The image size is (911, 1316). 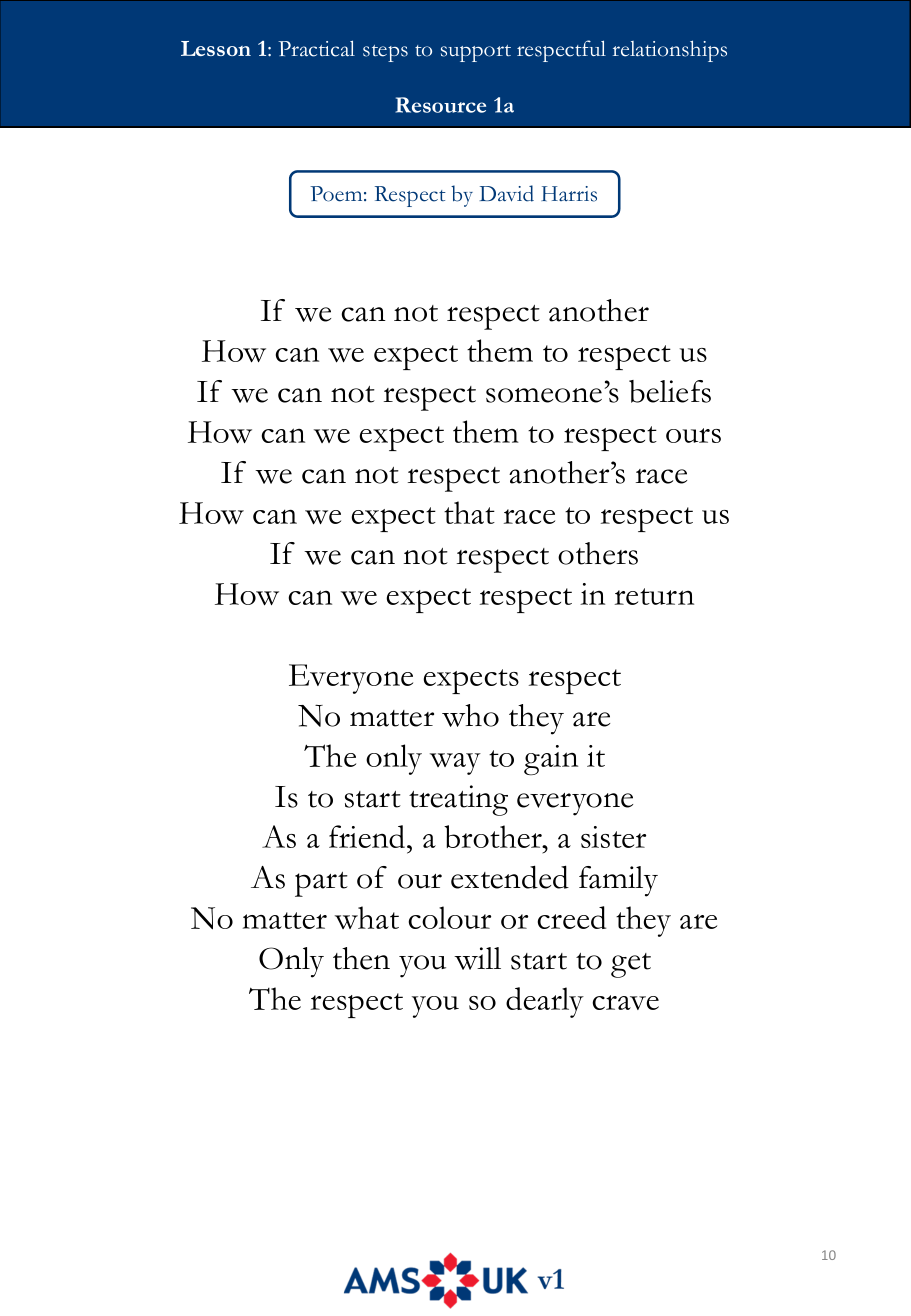 I want to click on Resource, so click(x=441, y=105).
